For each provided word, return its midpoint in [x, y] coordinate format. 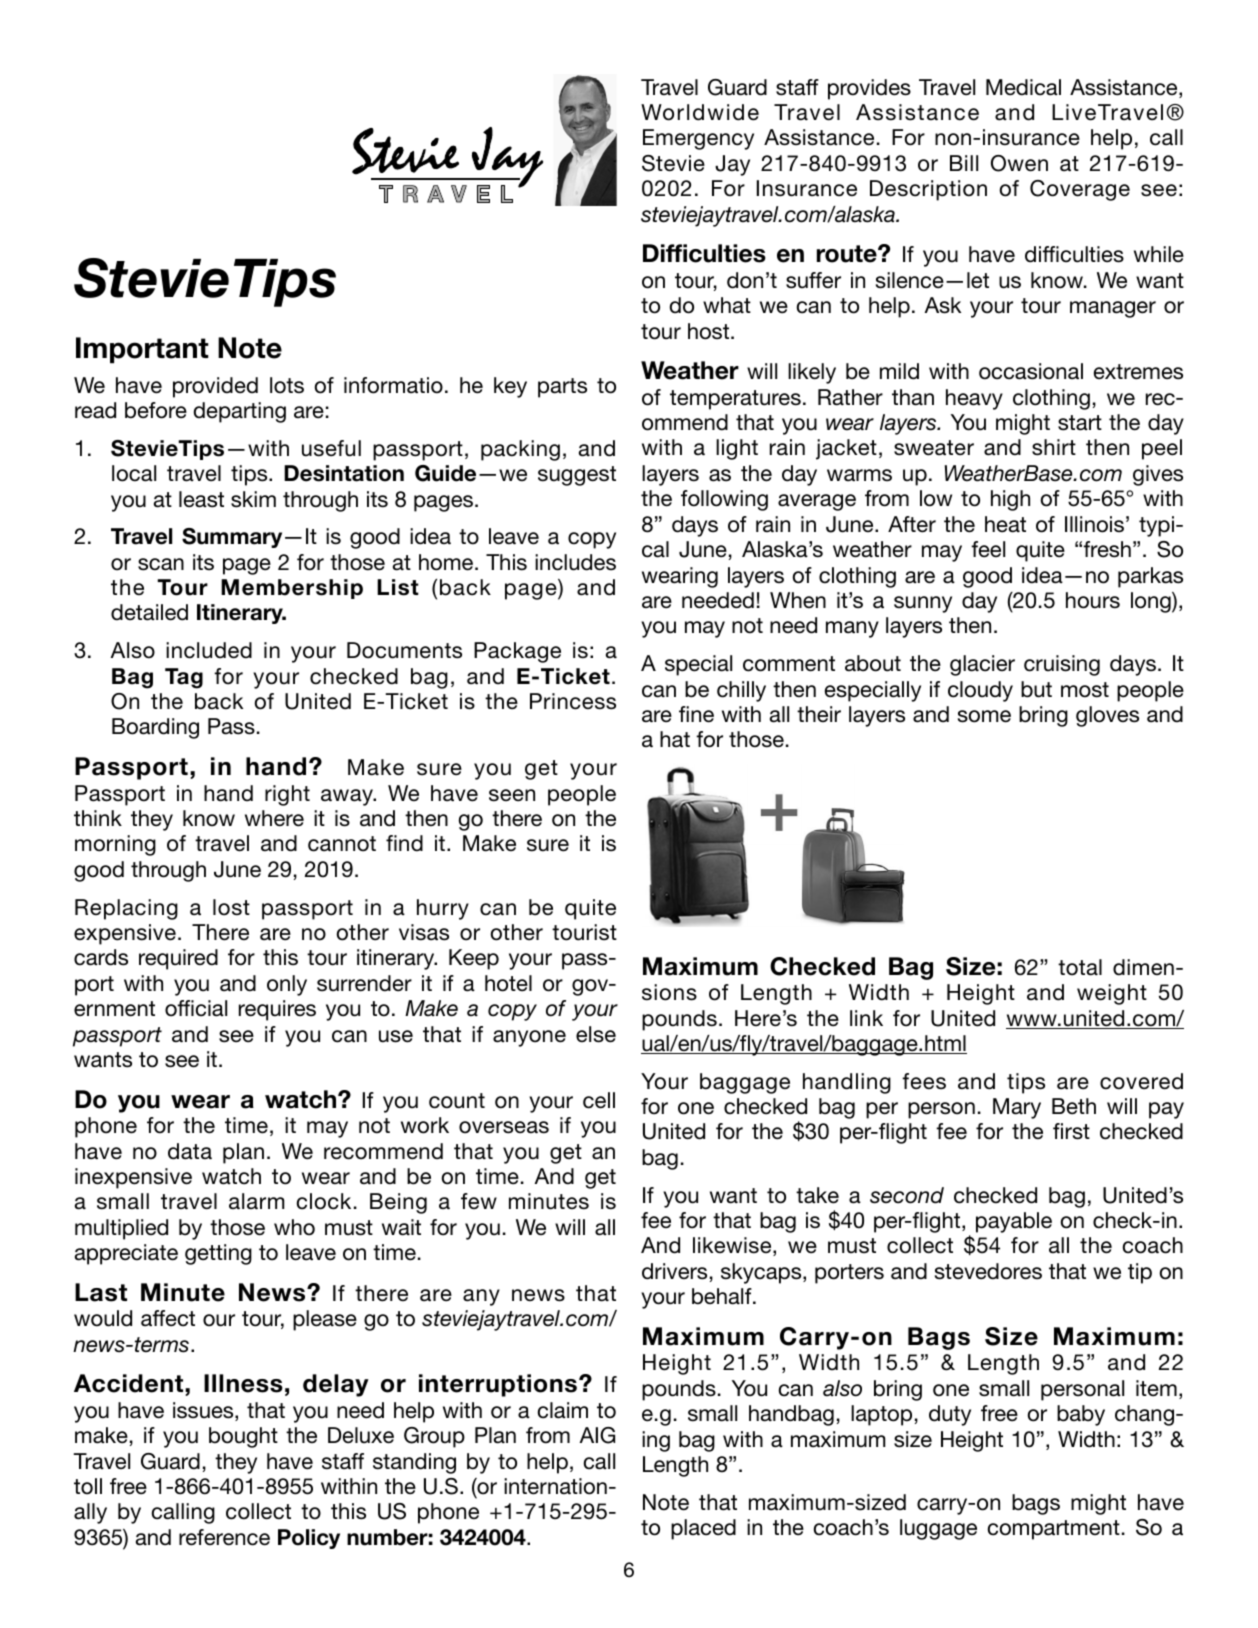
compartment [1054, 1530]
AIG [597, 1435]
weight [1112, 994]
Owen [1019, 163]
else [596, 1034]
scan [161, 564]
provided [215, 387]
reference [224, 1537]
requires [277, 1010]
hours [1093, 600]
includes [575, 562]
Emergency [698, 139]
